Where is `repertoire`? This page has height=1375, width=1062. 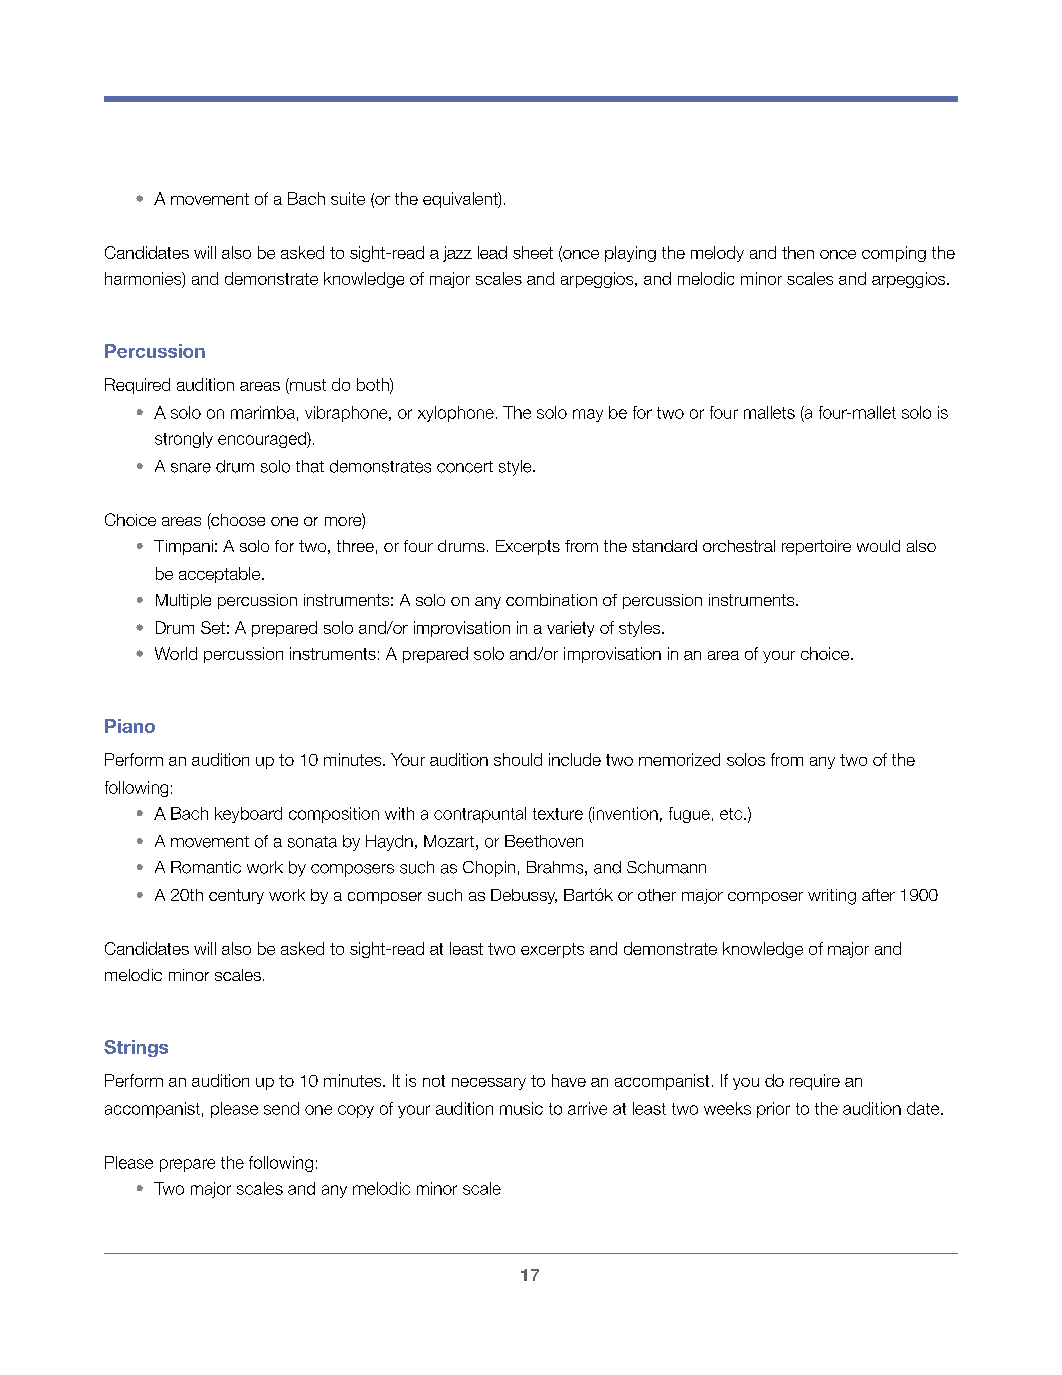 repertoire is located at coordinates (816, 547).
